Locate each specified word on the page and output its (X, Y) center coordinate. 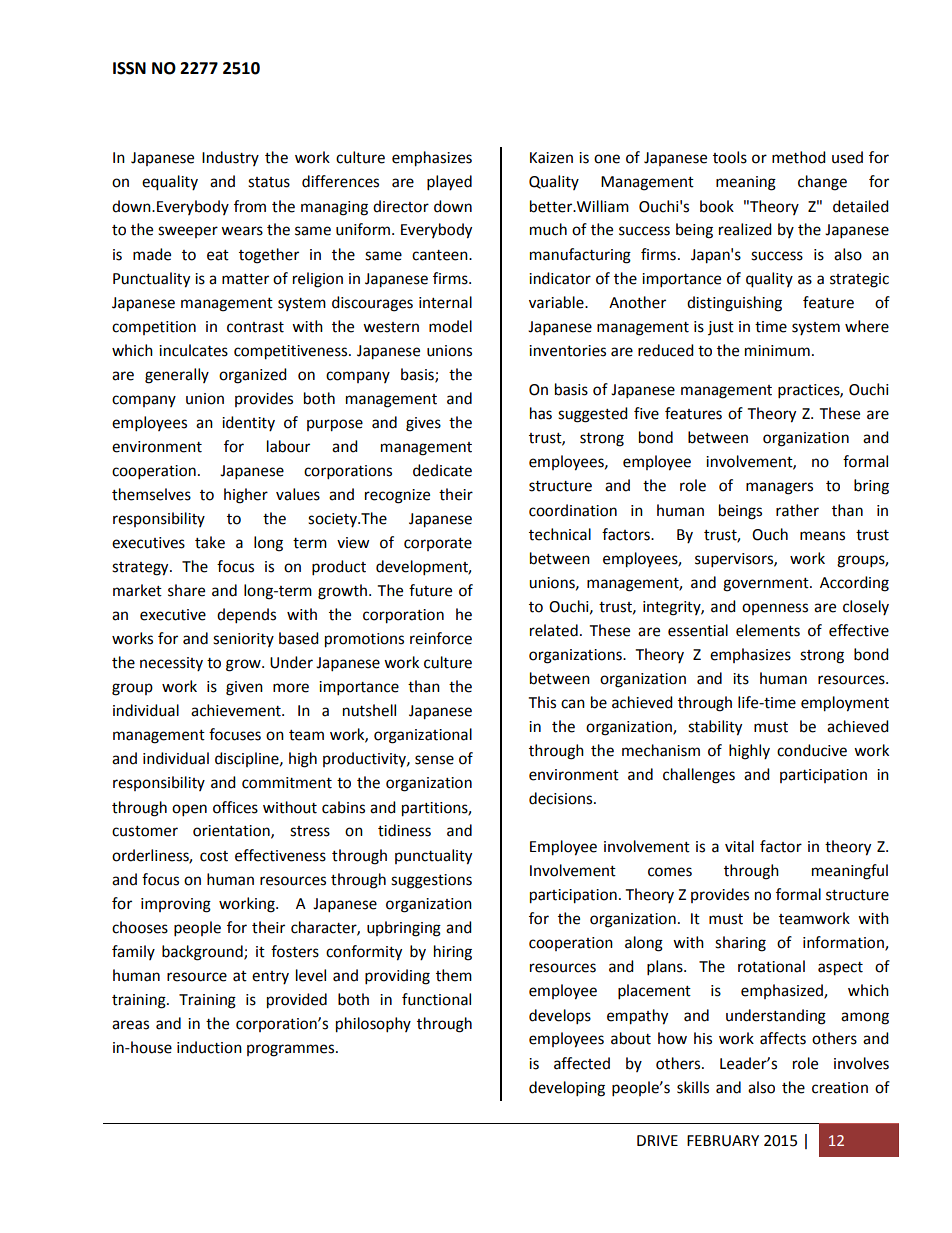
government (767, 585)
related (554, 630)
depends (246, 616)
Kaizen (551, 158)
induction (209, 1047)
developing (567, 1089)
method (799, 157)
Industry (230, 158)
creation (840, 1088)
